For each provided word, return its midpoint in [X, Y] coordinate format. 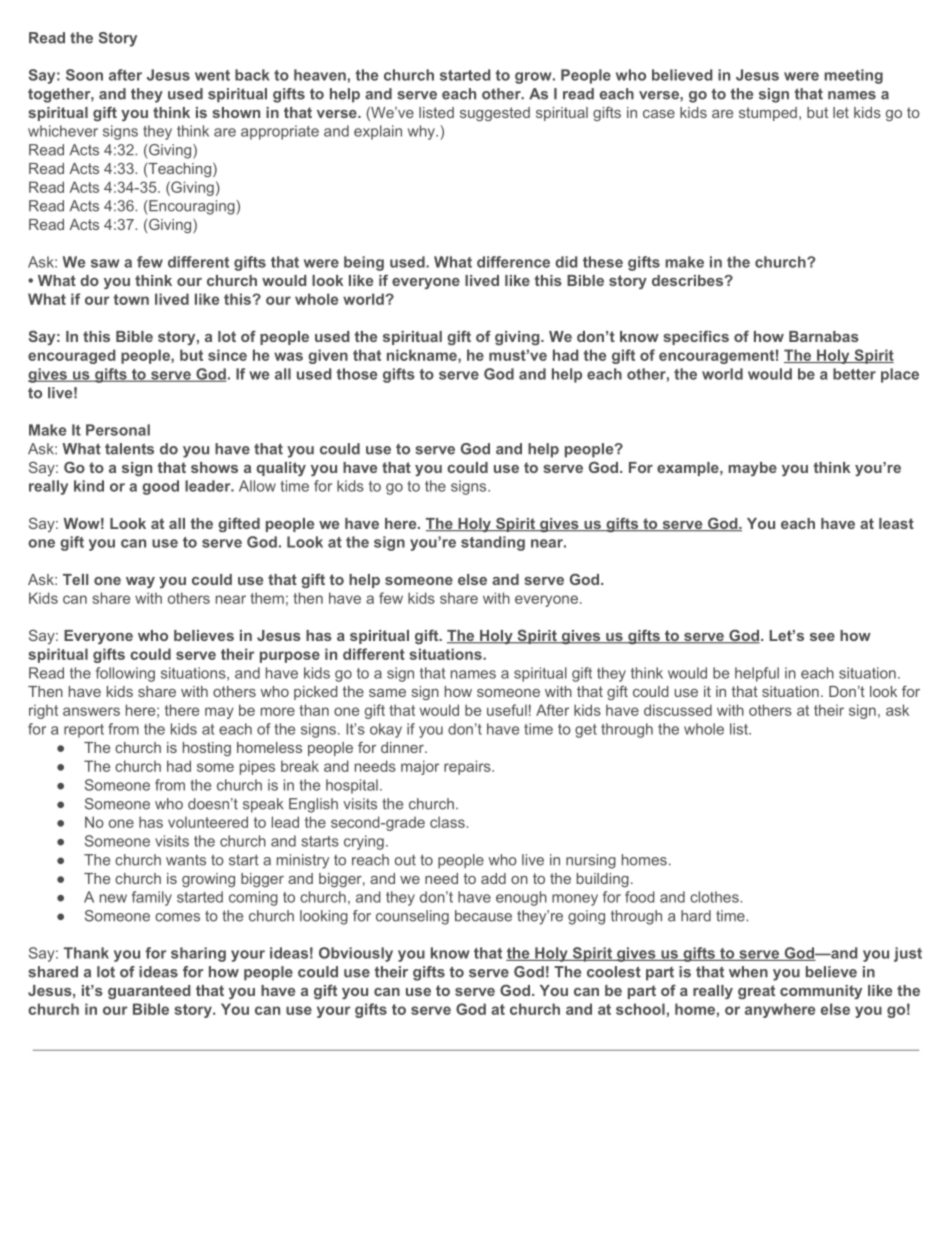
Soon [84, 75]
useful [507, 710]
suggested [495, 114]
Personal [118, 430]
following [125, 674]
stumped [768, 114]
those [357, 374]
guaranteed [149, 992]
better [854, 374]
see [822, 637]
